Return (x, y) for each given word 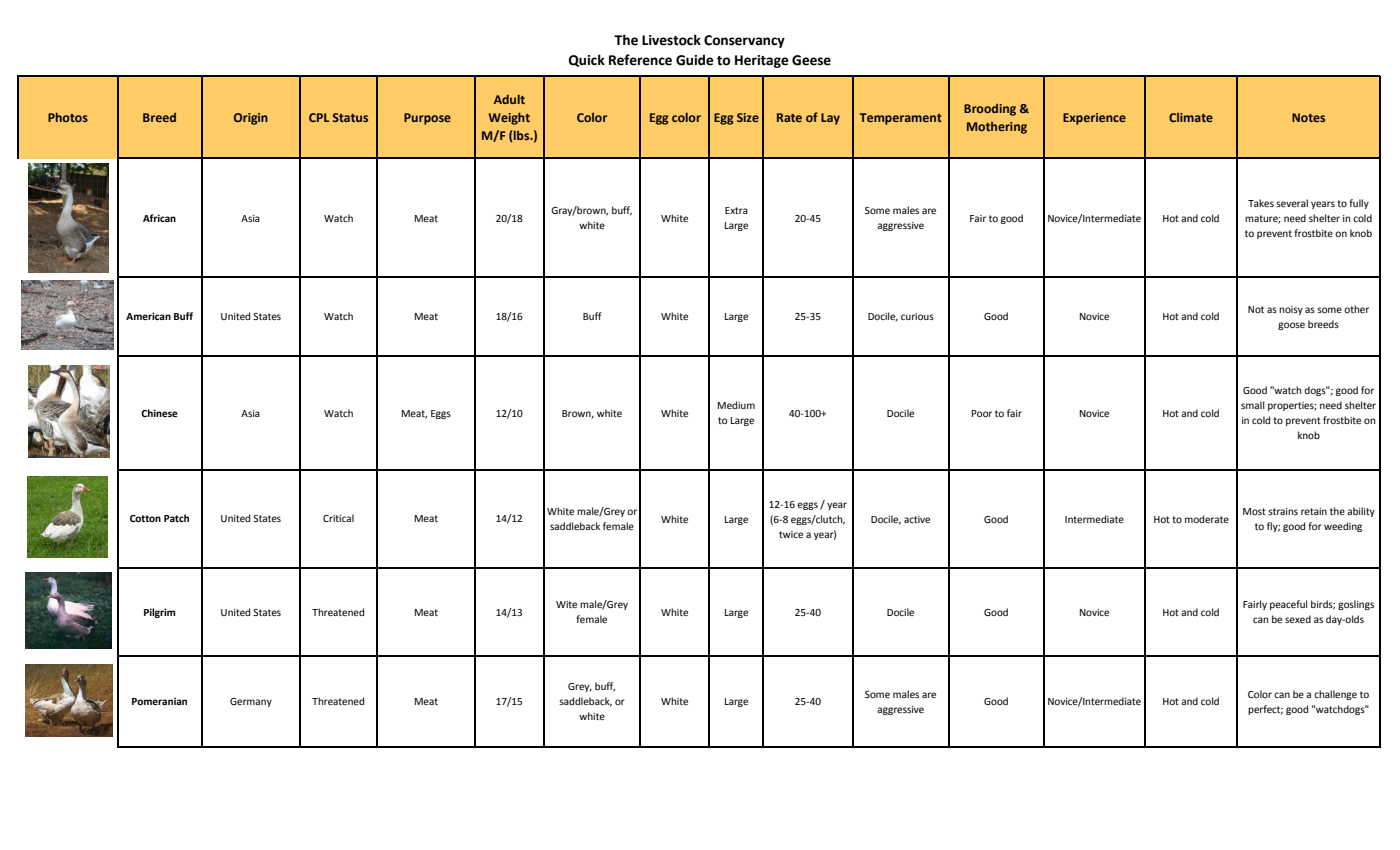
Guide (695, 60)
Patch (176, 518)
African (159, 218)
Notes (1308, 117)
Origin (251, 119)
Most (1254, 511)
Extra (736, 210)
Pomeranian (159, 701)
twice (791, 534)
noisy (1291, 310)
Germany (251, 702)
